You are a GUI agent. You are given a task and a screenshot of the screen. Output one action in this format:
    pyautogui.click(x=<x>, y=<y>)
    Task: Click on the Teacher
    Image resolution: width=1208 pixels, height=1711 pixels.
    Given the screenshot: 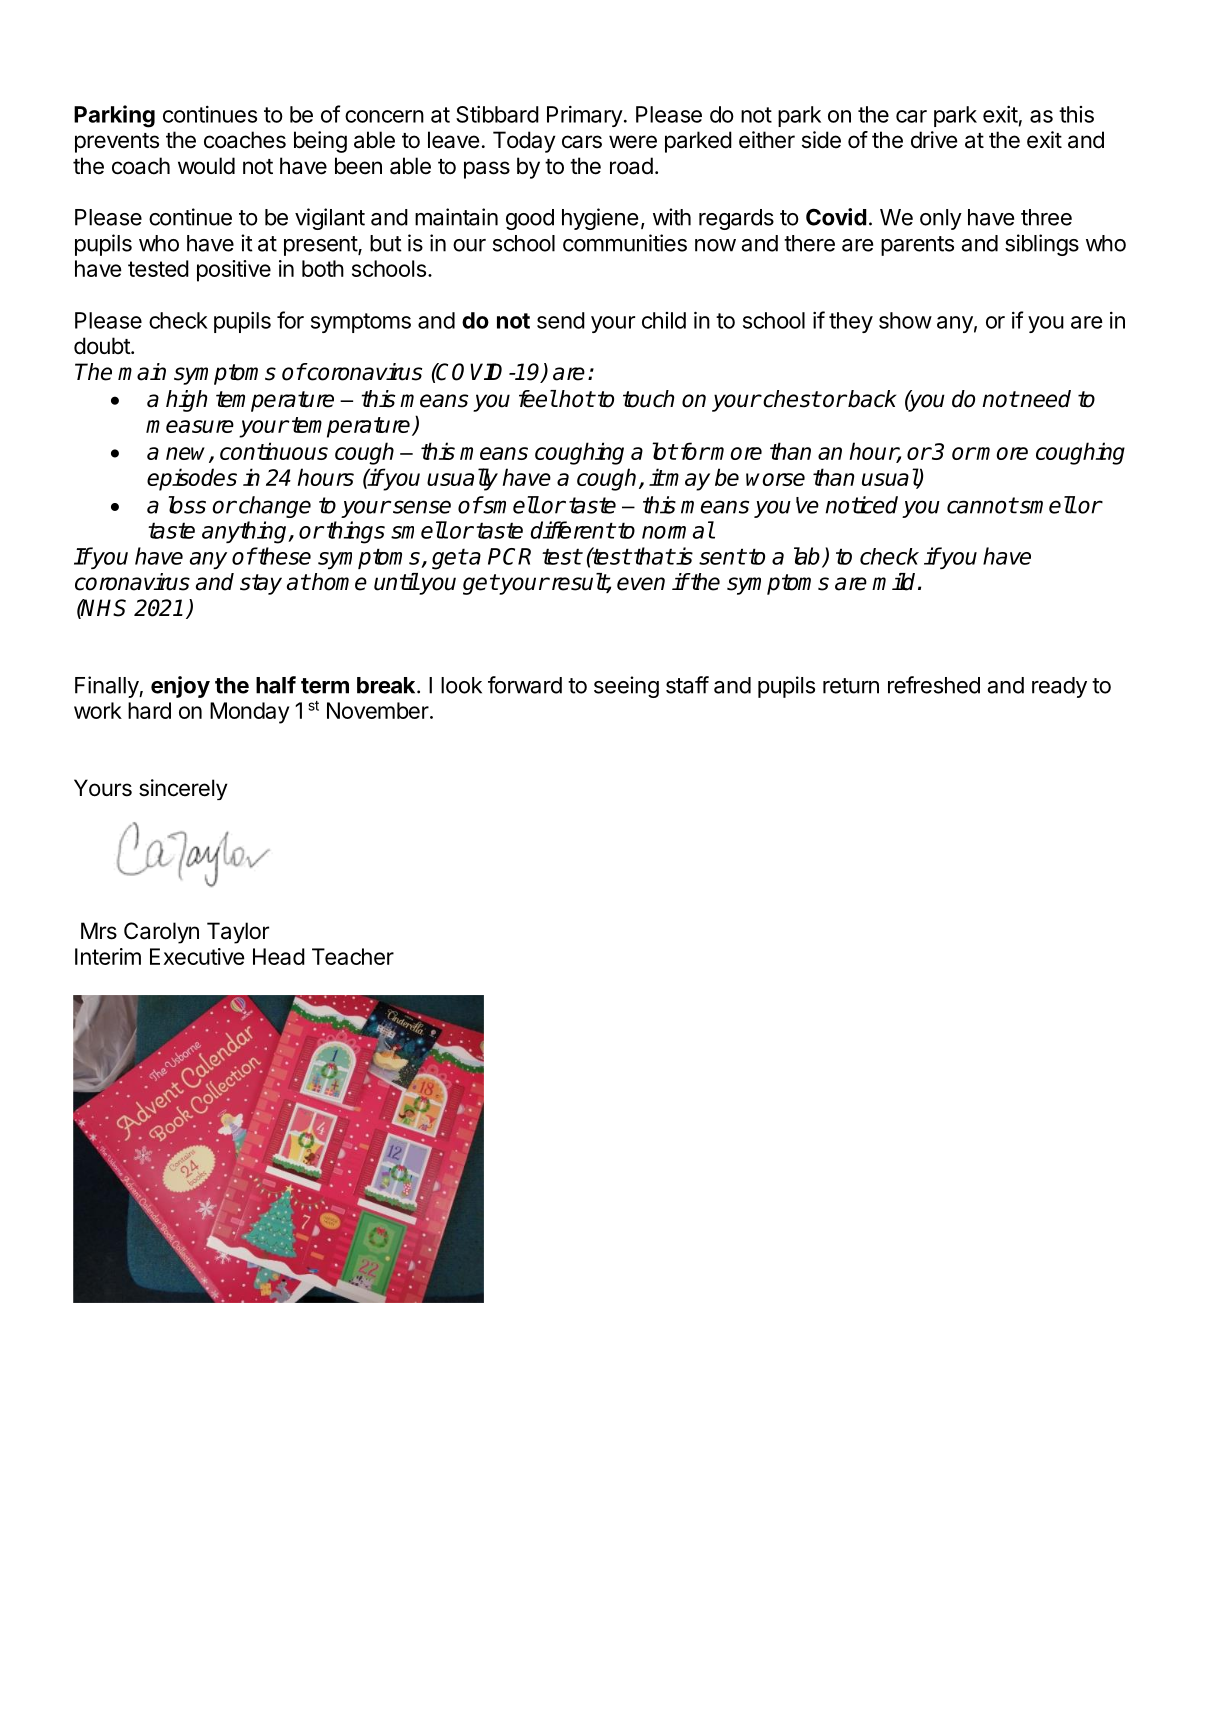 What is the action you would take?
    pyautogui.click(x=353, y=956)
